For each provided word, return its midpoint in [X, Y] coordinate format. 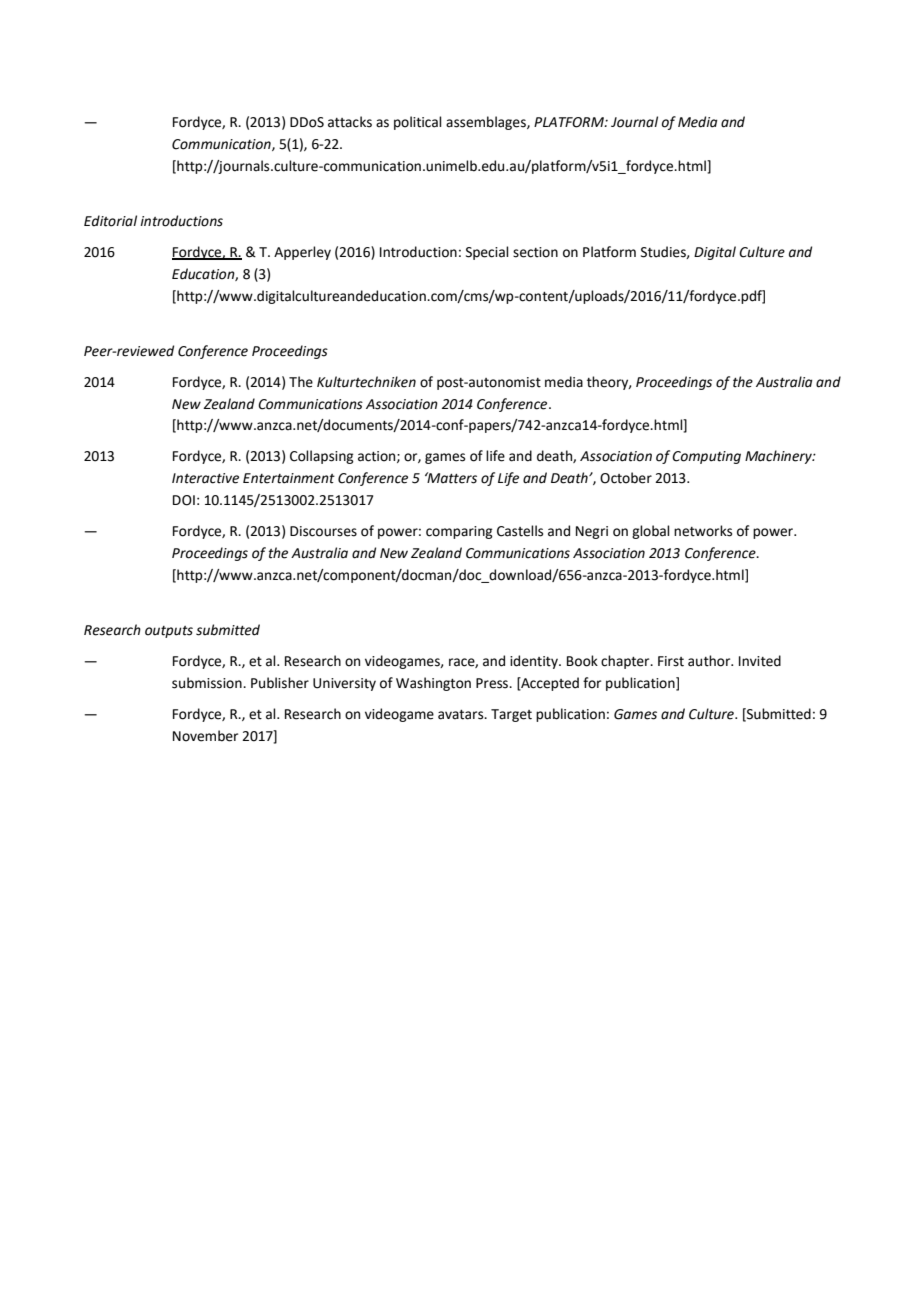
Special [487, 253]
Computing [706, 457]
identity [535, 662]
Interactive [205, 478]
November [205, 736]
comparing [459, 532]
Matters [451, 478]
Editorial [110, 221]
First [671, 661]
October [626, 478]
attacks [350, 122]
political [418, 123]
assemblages [487, 123]
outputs [169, 632]
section [535, 252]
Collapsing [322, 457]
